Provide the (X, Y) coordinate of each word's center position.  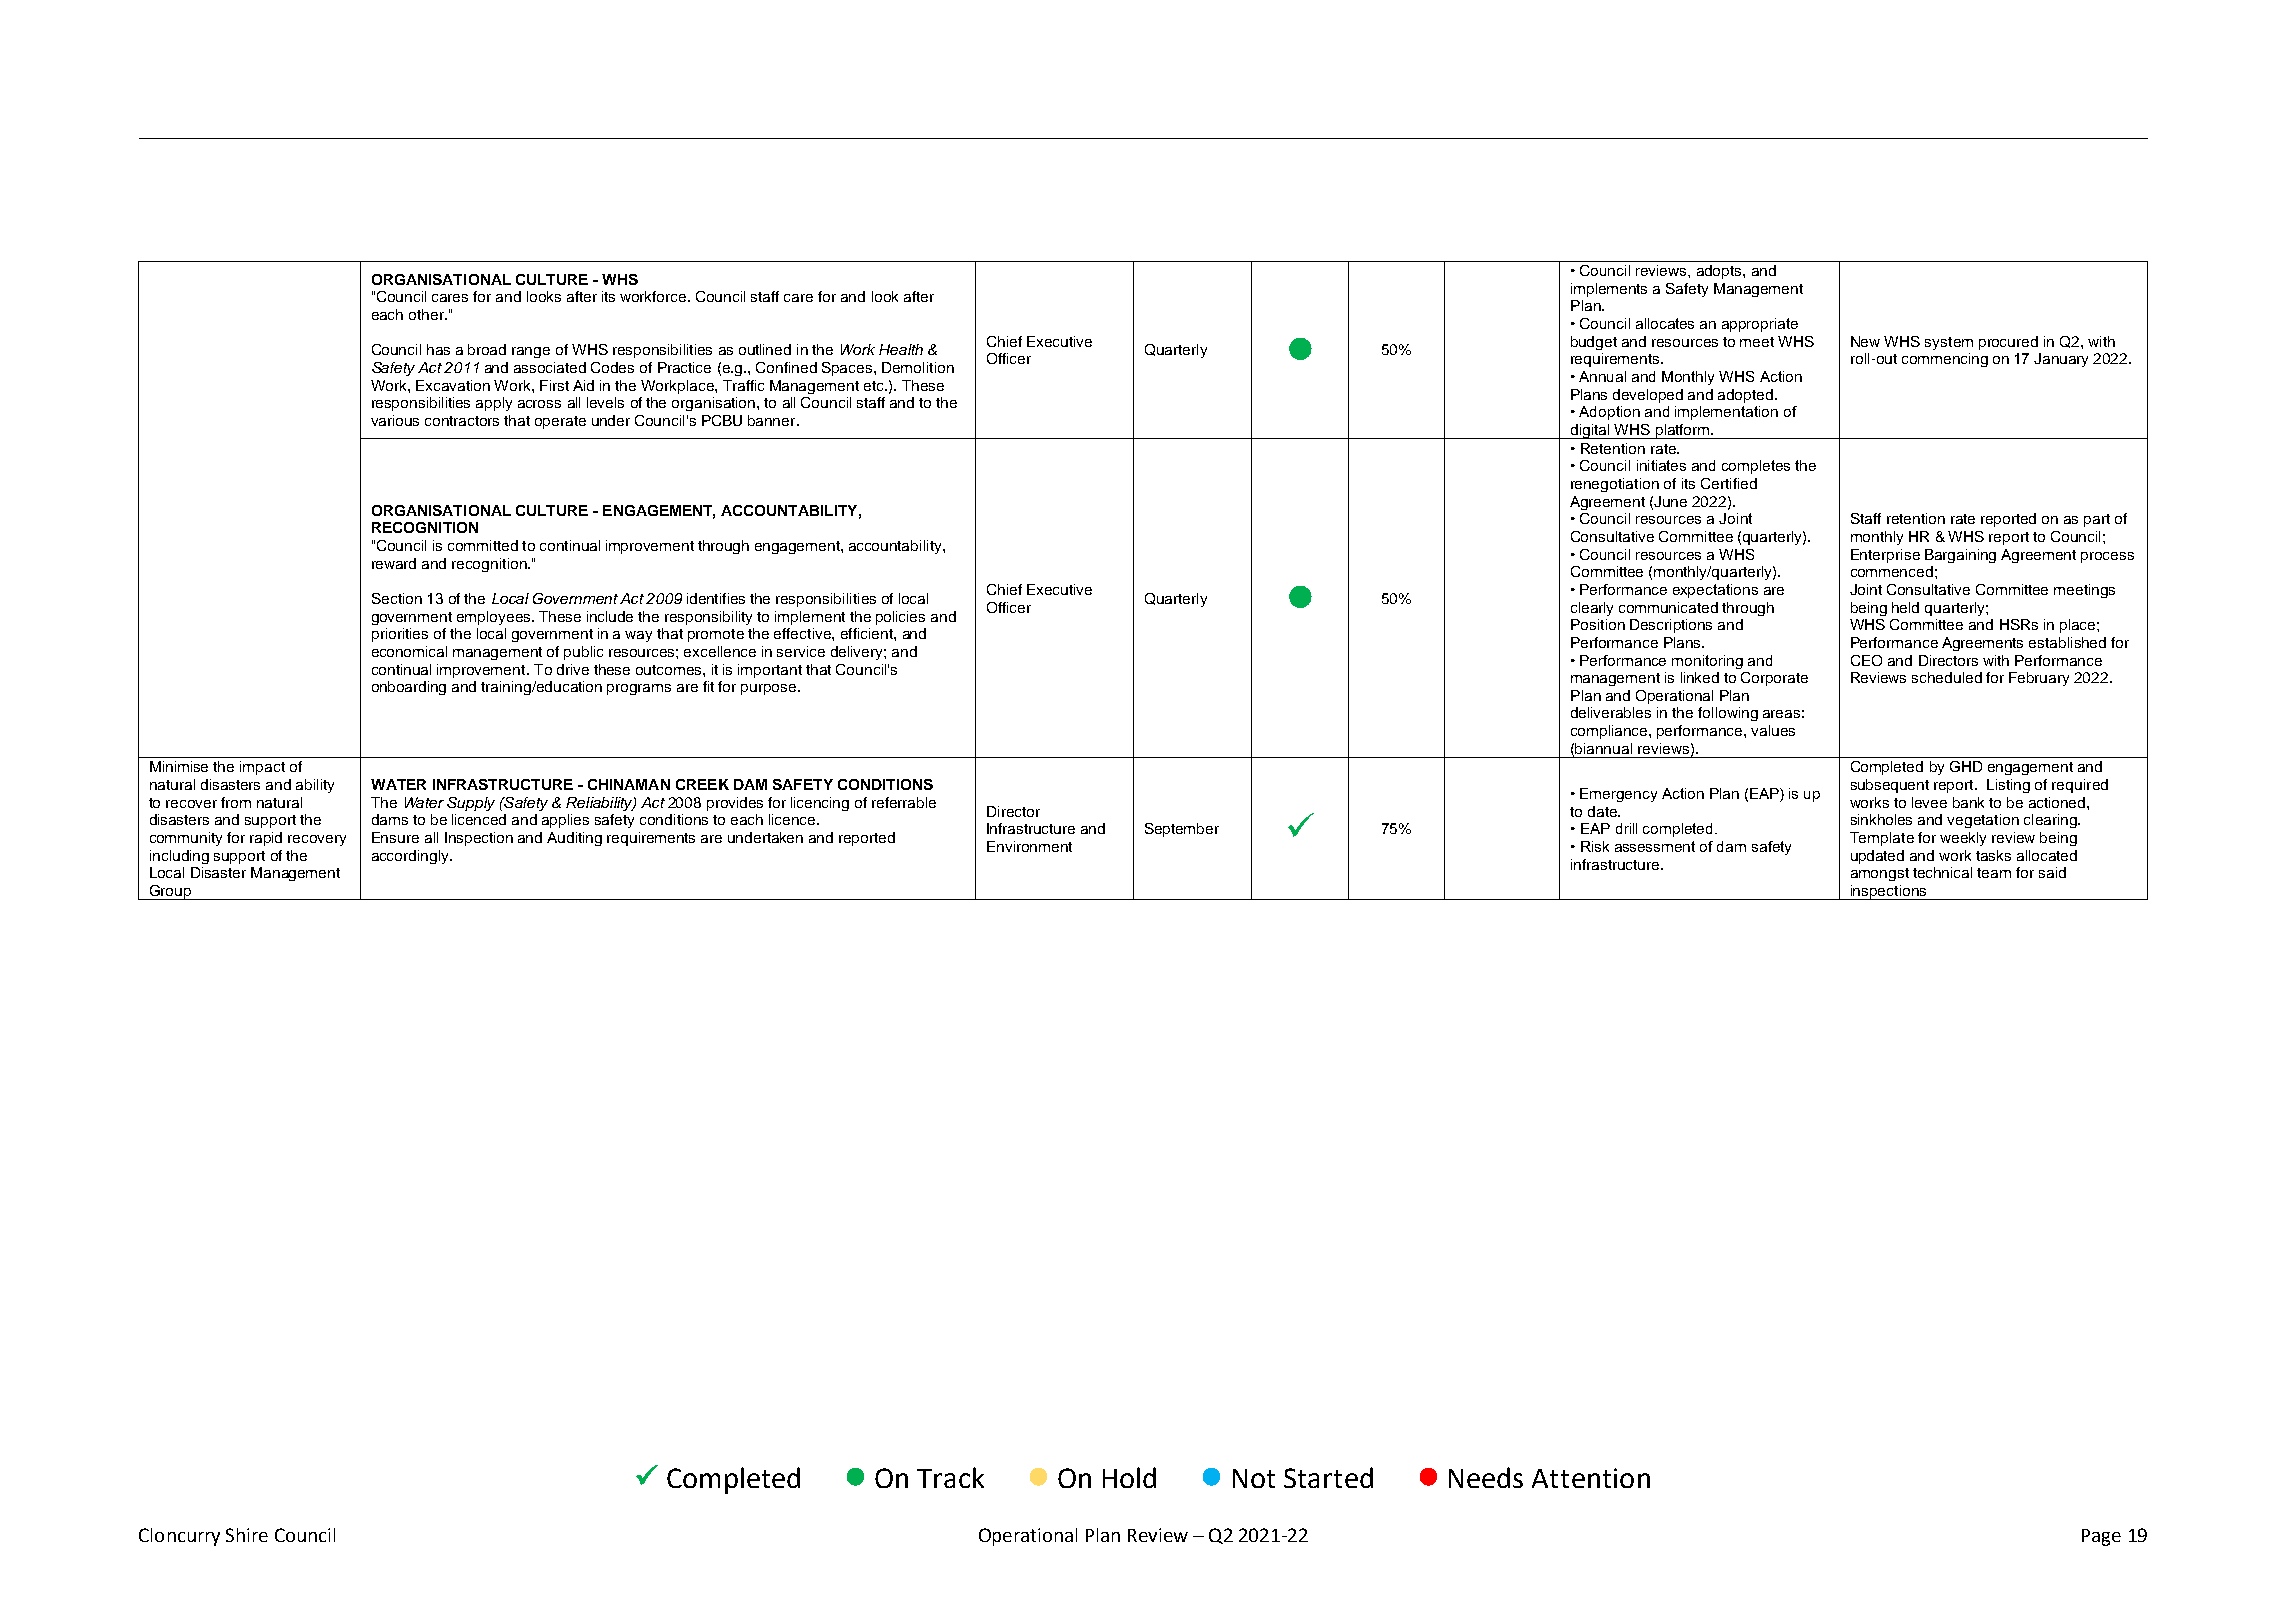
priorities (400, 635)
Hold (1129, 1477)
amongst (1880, 874)
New (1865, 341)
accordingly (411, 857)
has (438, 349)
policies (900, 618)
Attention (1591, 1478)
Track (950, 1477)
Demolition (918, 367)
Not (1254, 1478)
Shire (247, 1535)
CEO (1866, 660)
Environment (1029, 846)
